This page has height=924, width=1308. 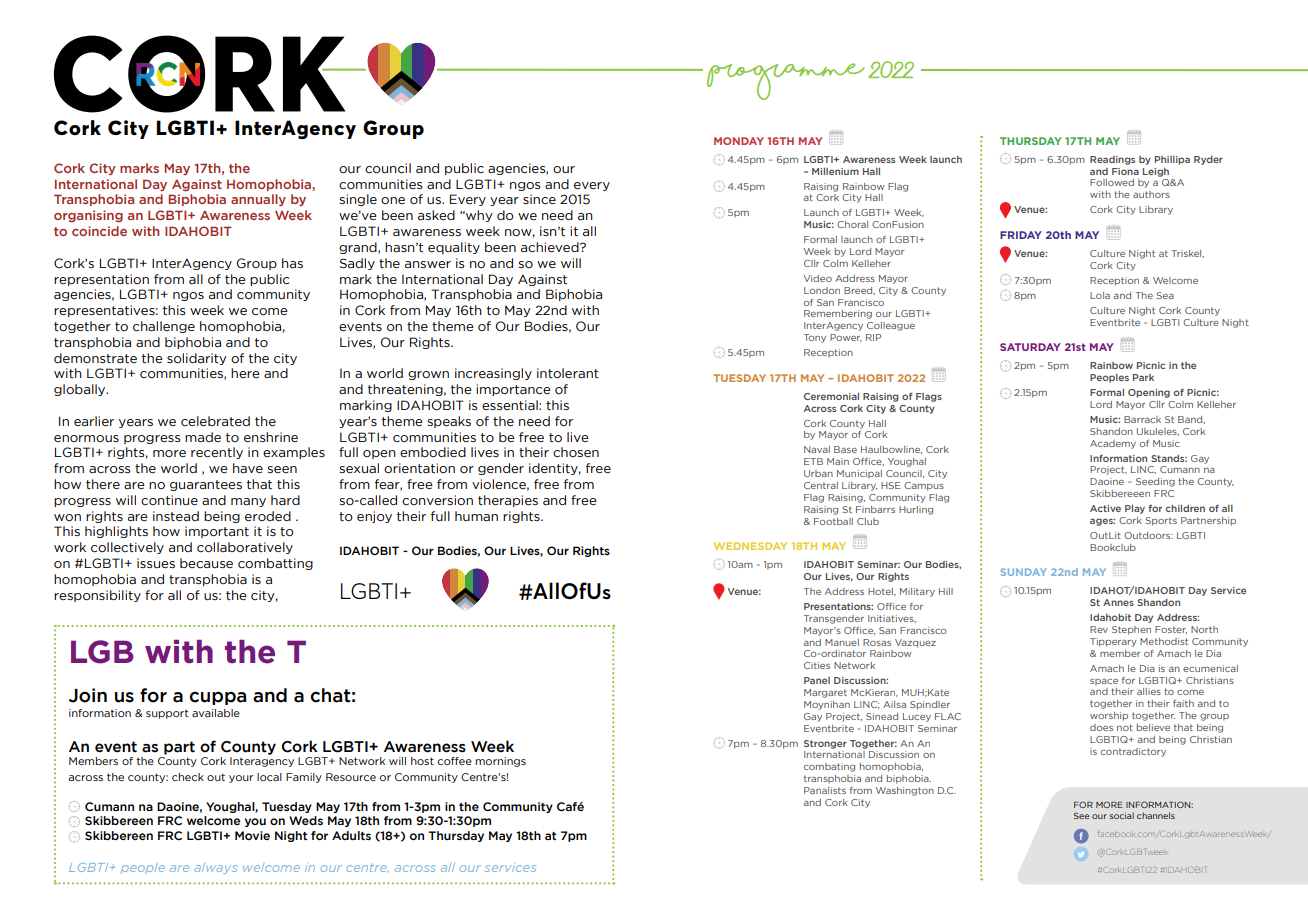 I want to click on Movie, so click(x=252, y=835).
